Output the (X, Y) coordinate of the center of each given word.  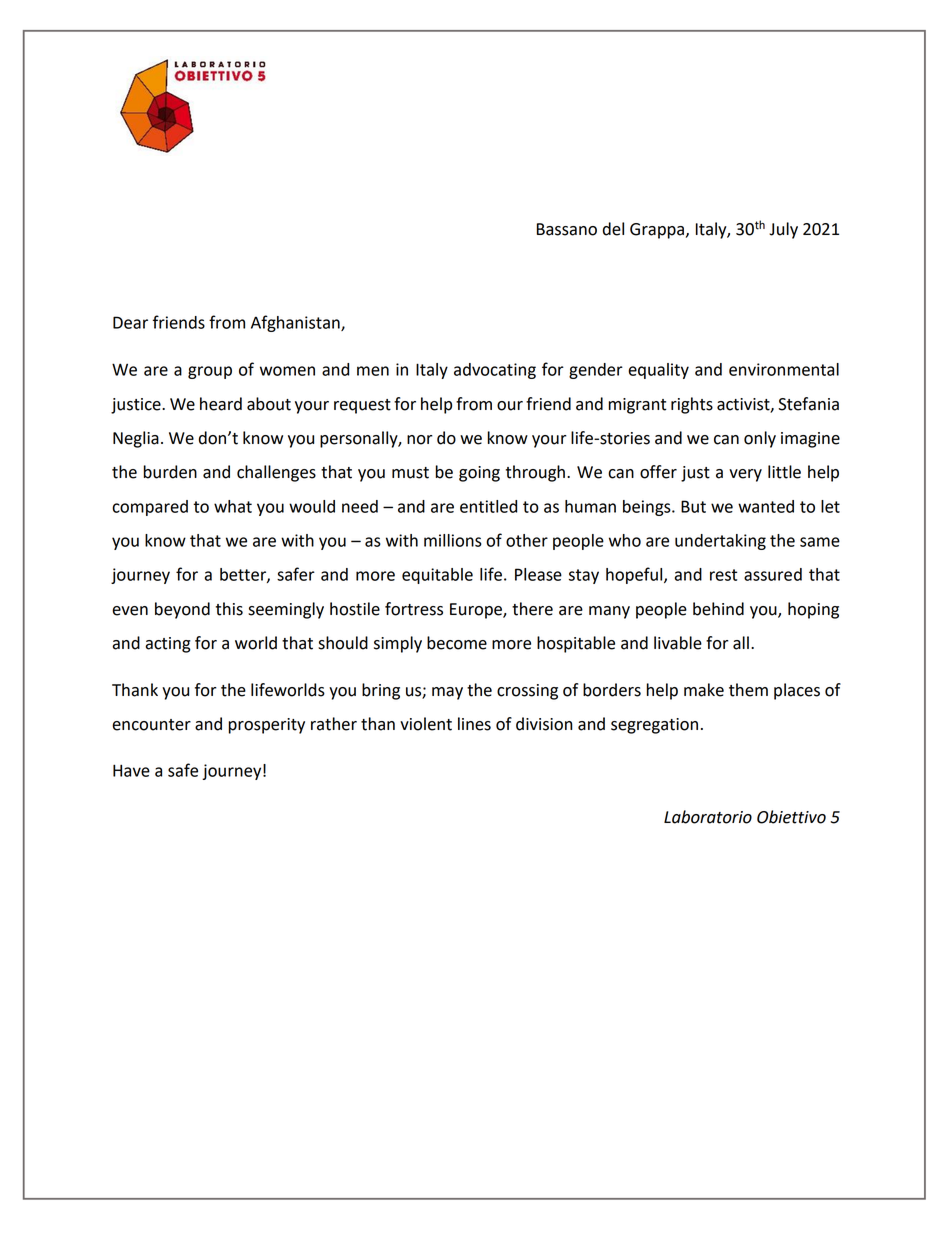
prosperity (266, 726)
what (233, 506)
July (783, 230)
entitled (488, 506)
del (613, 229)
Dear (130, 322)
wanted (766, 506)
